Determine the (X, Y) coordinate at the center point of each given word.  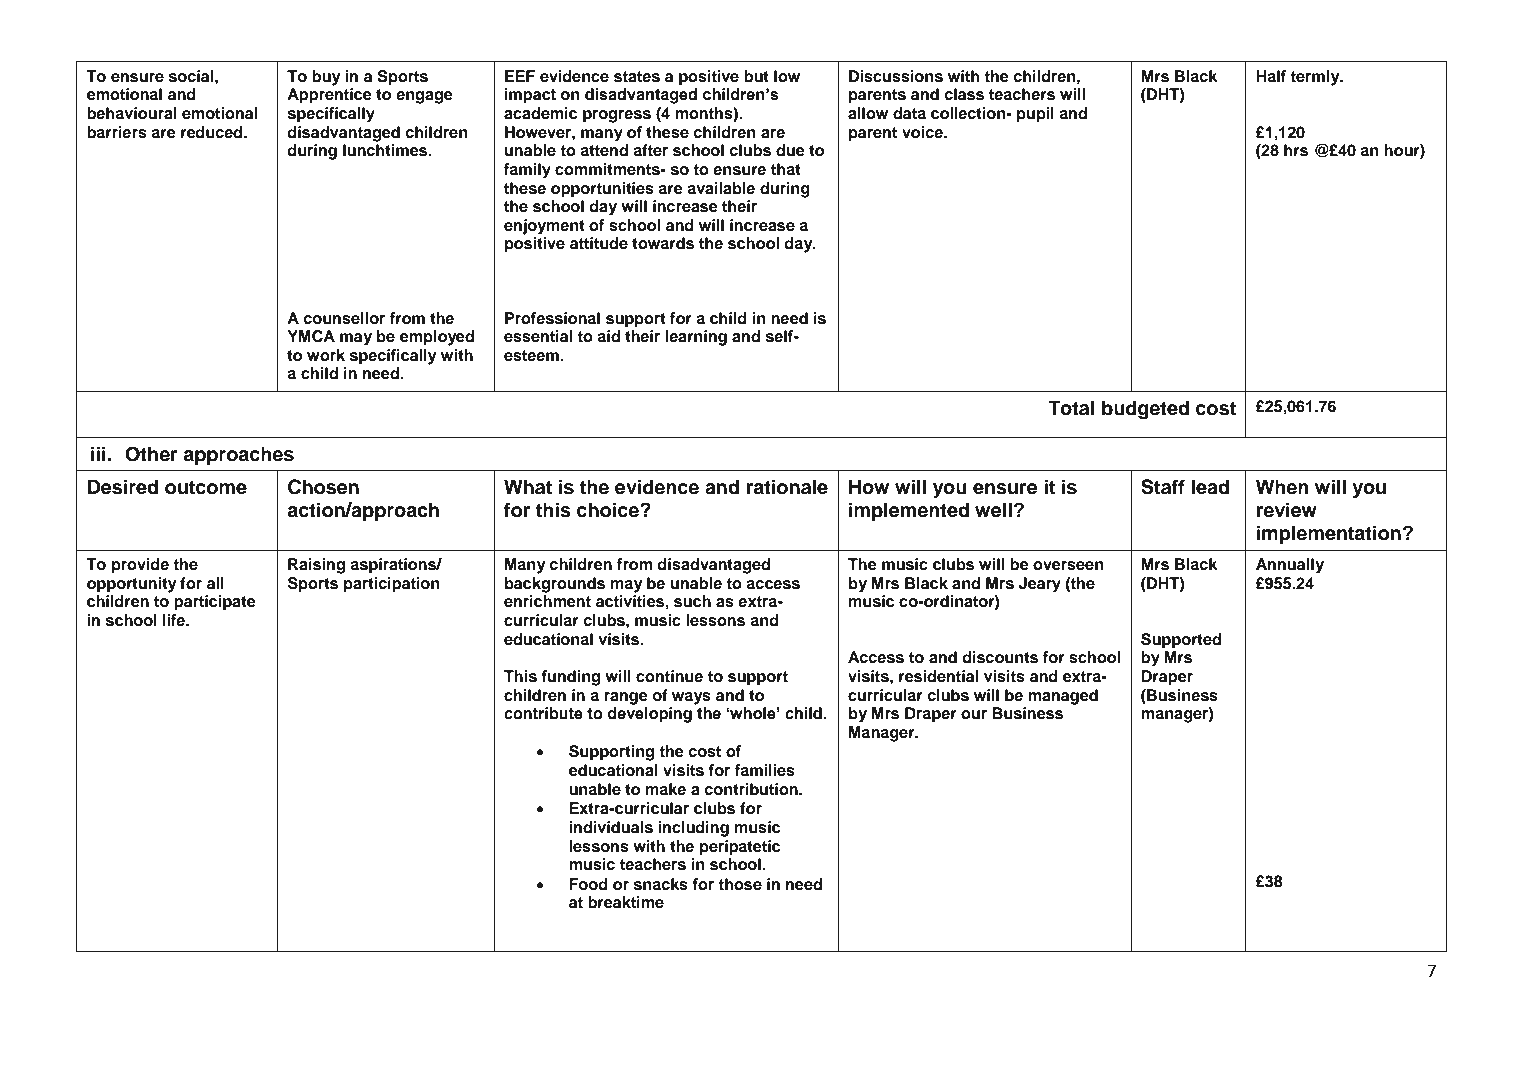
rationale (787, 487)
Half (1271, 76)
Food (588, 884)
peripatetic (740, 848)
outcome (206, 488)
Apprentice (329, 96)
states (637, 77)
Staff (1163, 487)
